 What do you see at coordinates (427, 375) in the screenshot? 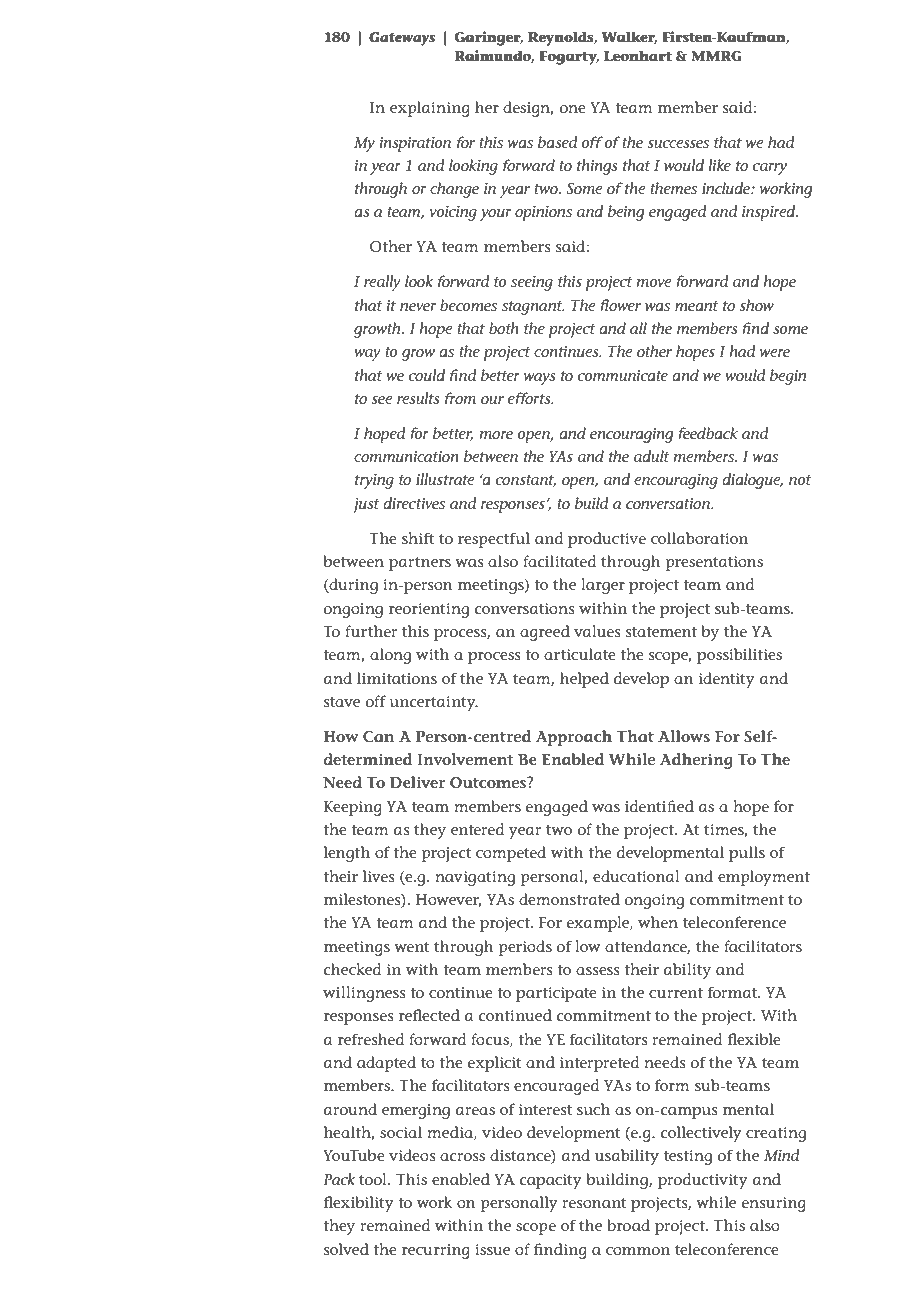
I see `could` at bounding box center [427, 375].
